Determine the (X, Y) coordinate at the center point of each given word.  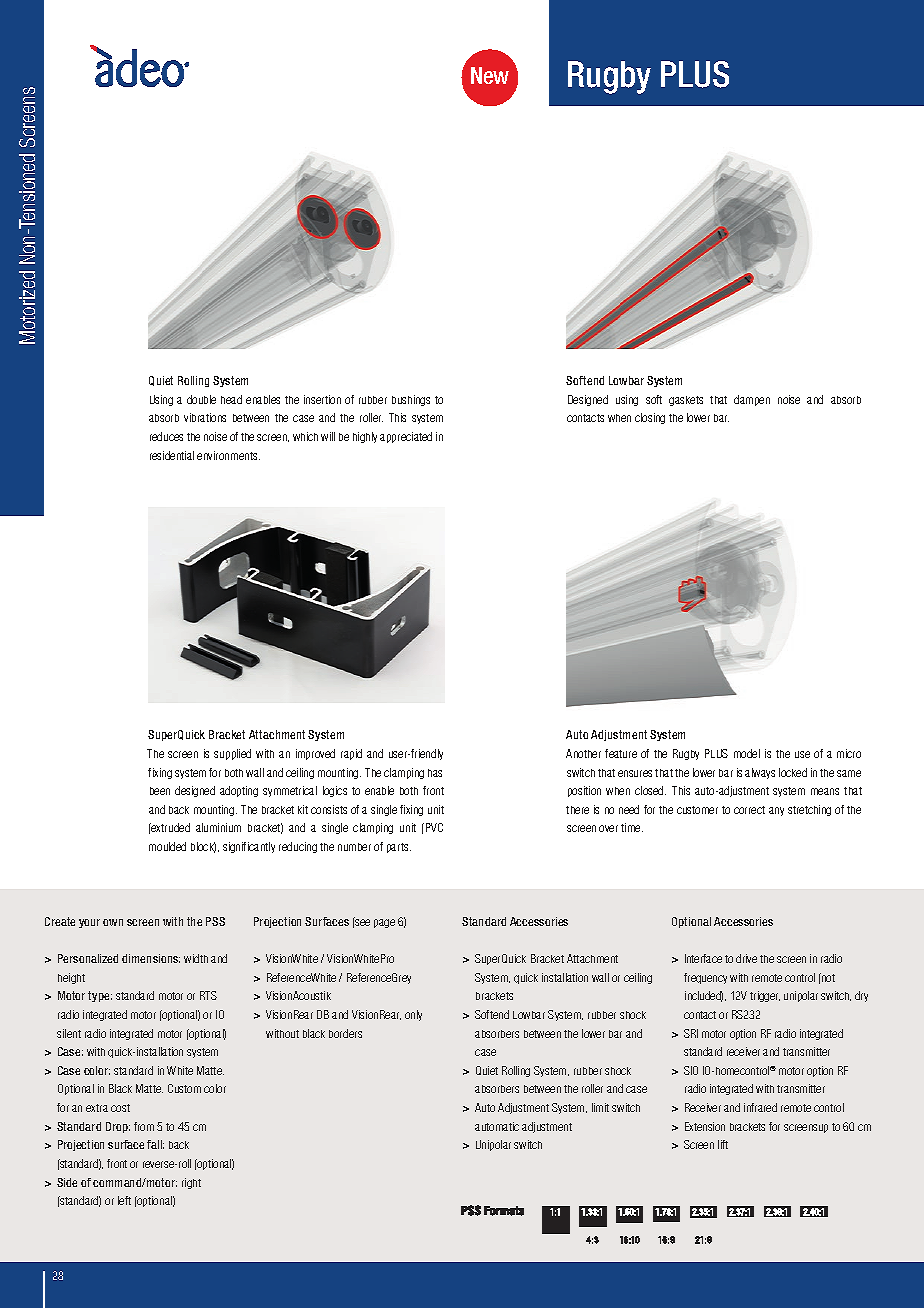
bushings (411, 400)
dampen (752, 400)
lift (723, 1144)
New (490, 75)
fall (155, 1144)
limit (600, 1107)
